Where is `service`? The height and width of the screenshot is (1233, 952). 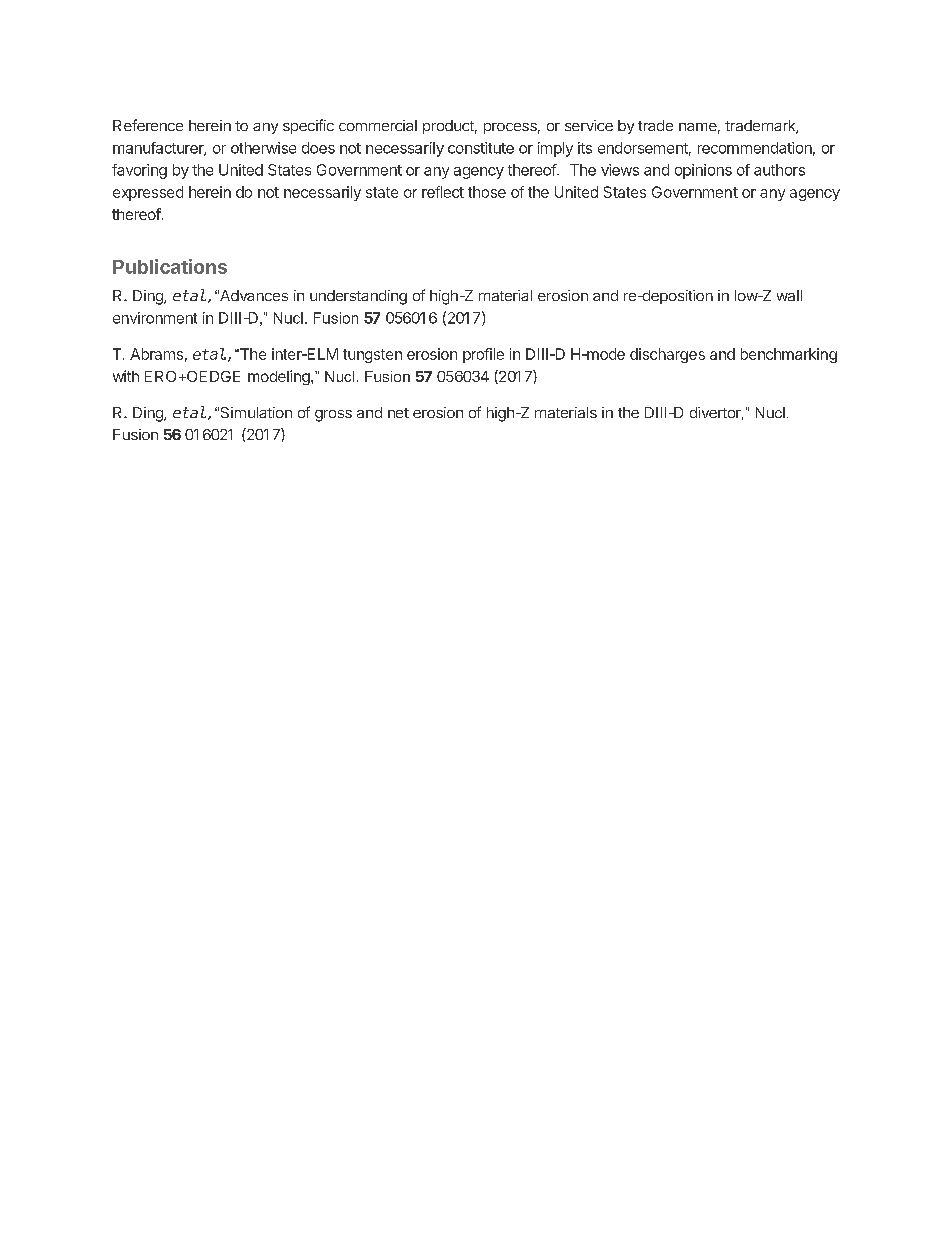 service is located at coordinates (589, 125).
